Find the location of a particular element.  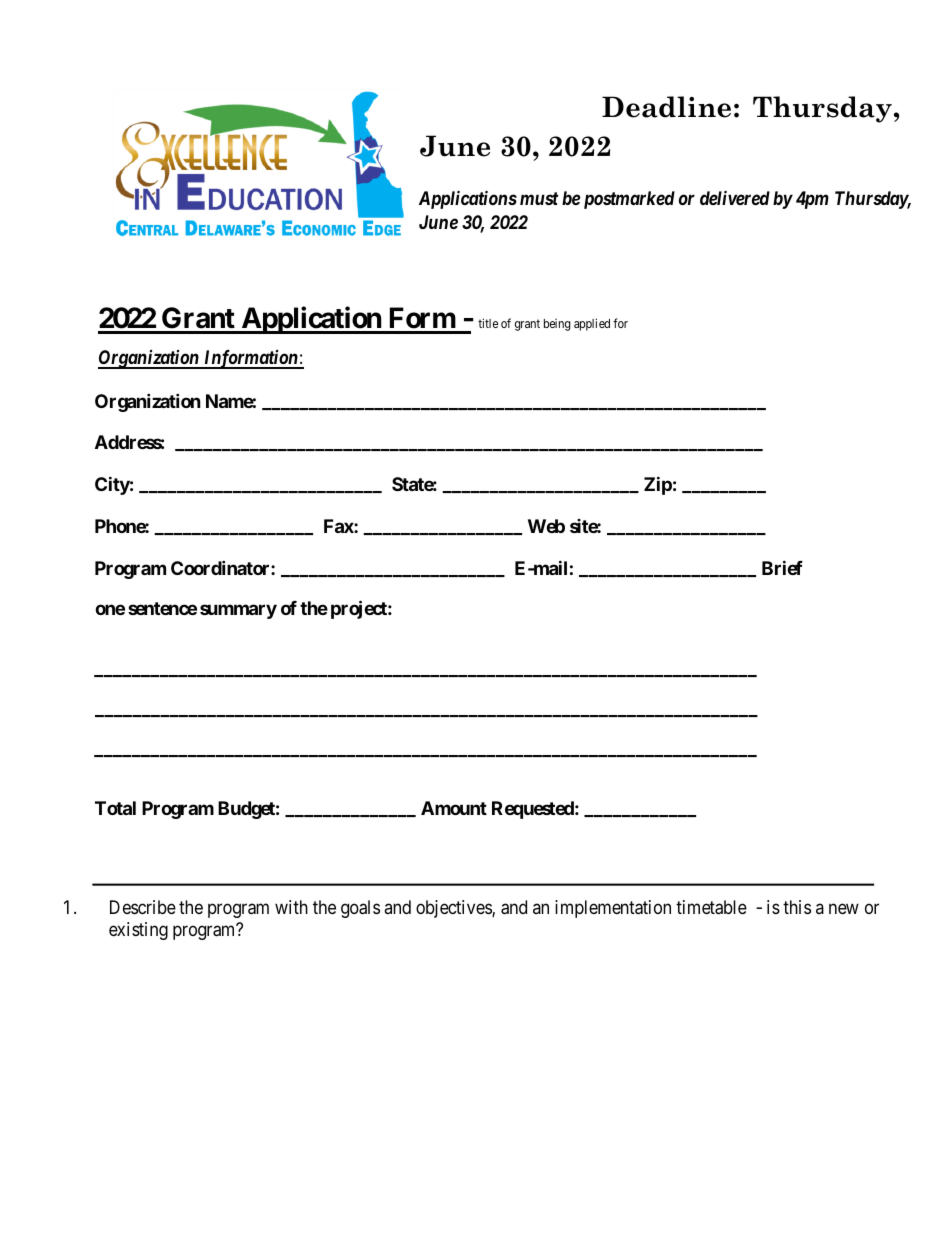

being is located at coordinates (557, 325).
